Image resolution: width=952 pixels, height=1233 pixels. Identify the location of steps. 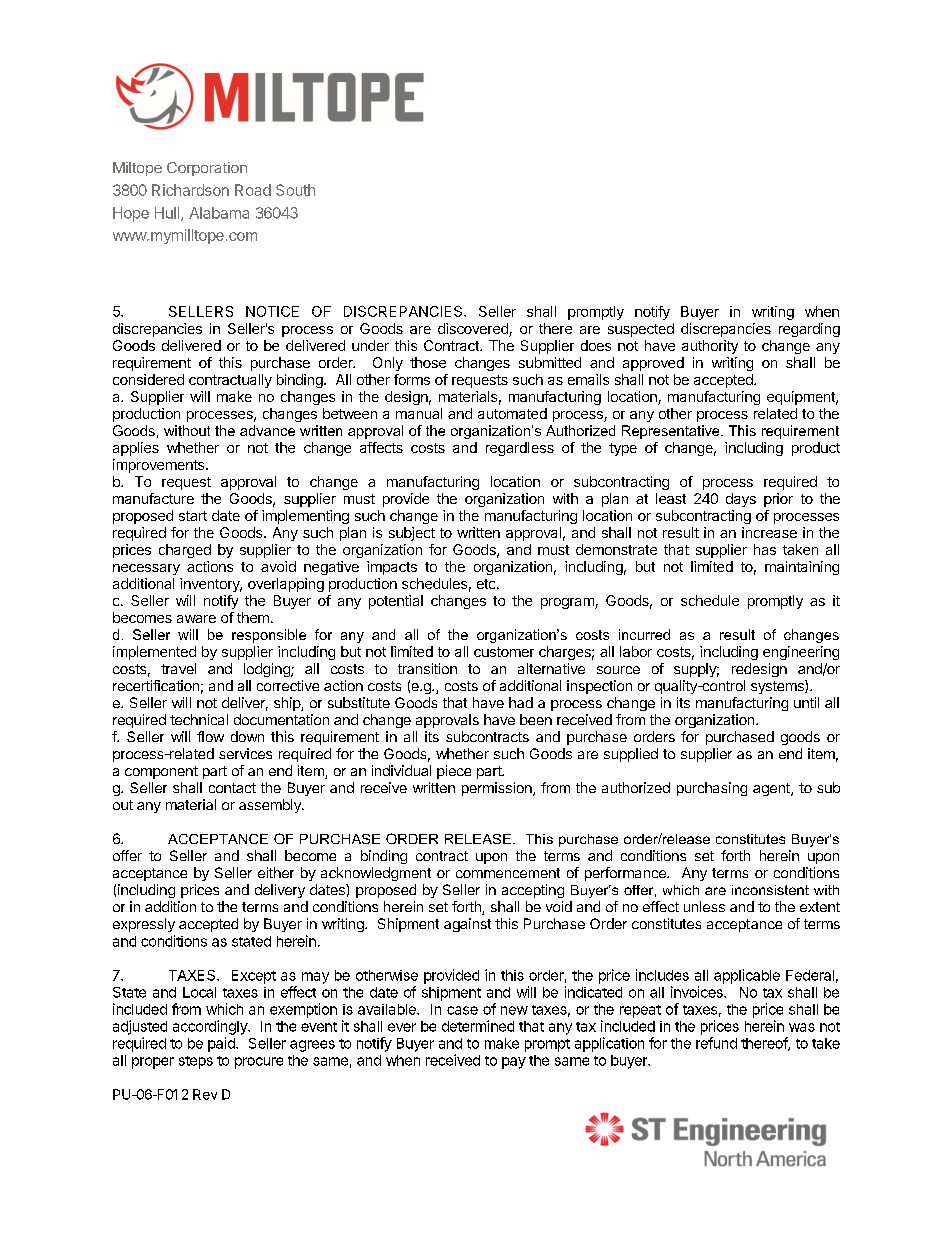
(196, 1062).
